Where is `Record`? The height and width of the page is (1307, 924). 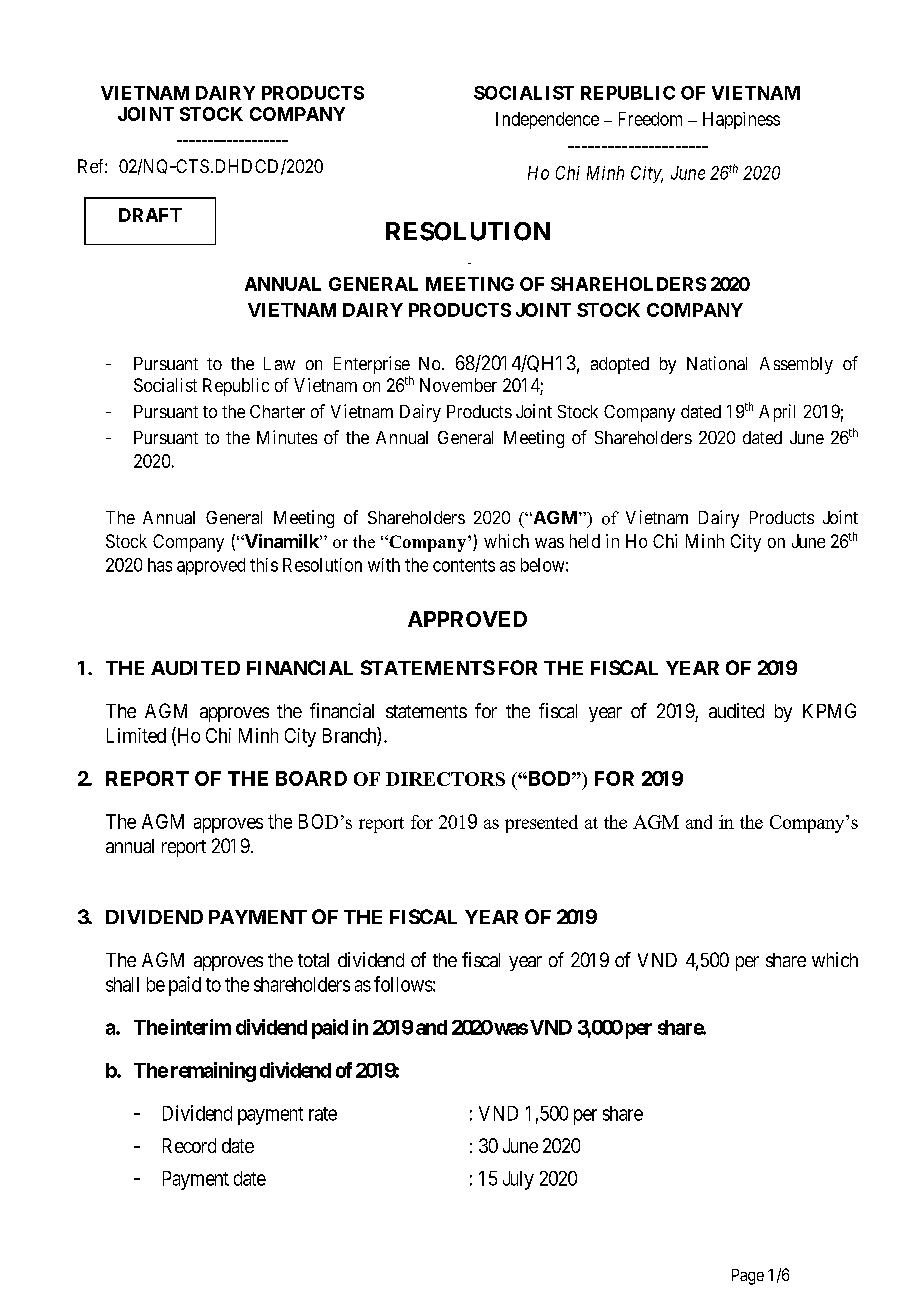
Record is located at coordinates (189, 1145).
